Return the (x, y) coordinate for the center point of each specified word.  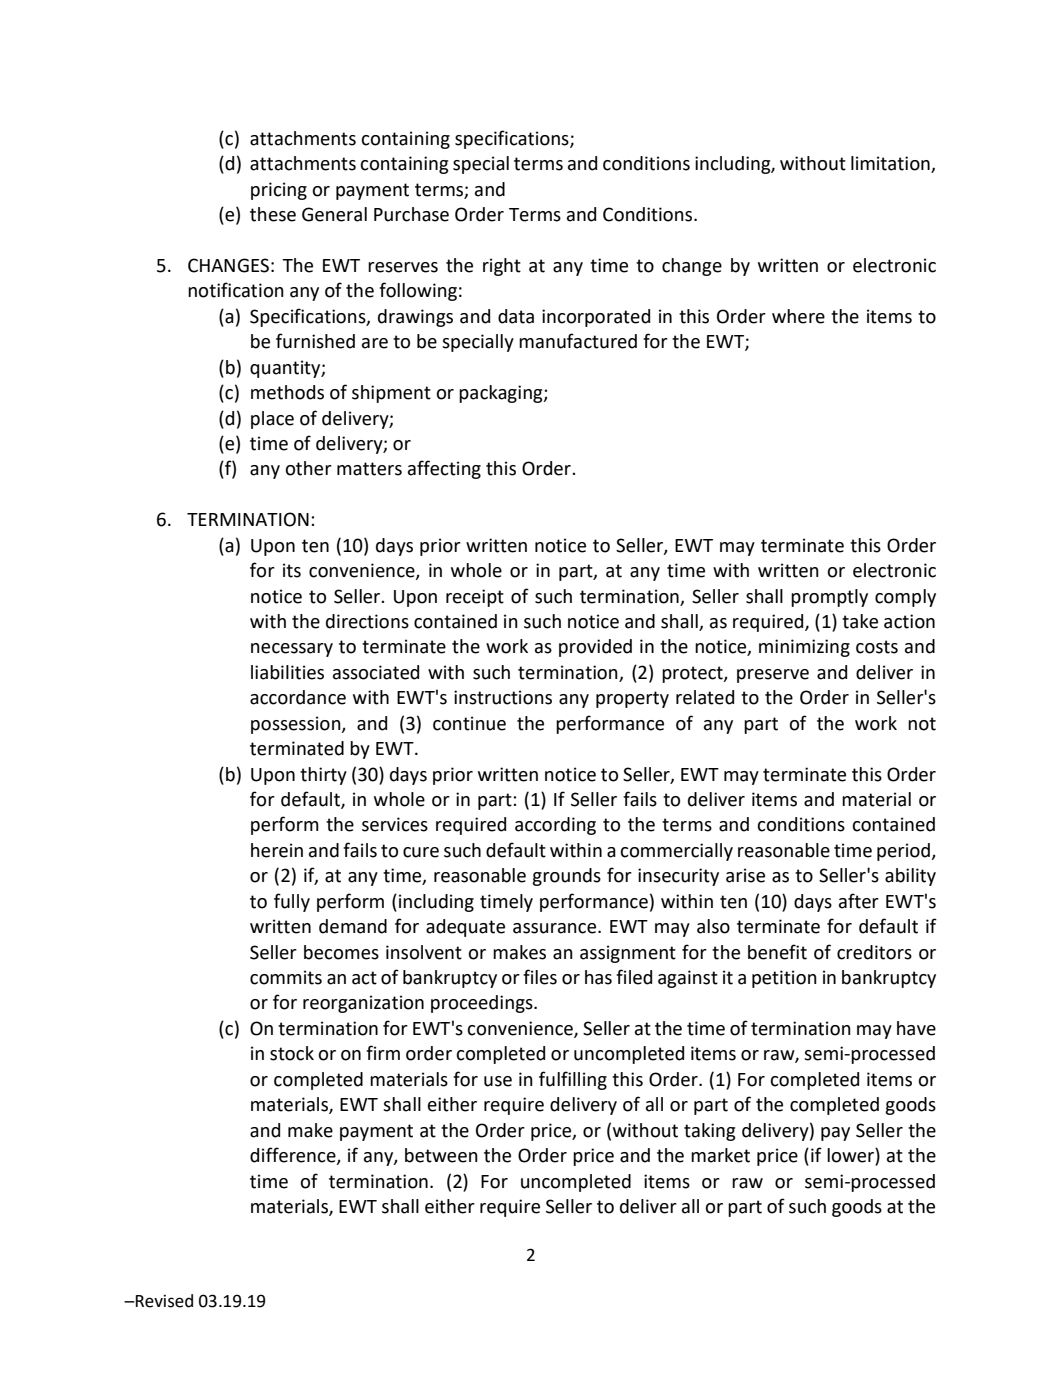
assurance (556, 928)
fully (292, 902)
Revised (163, 1301)
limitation (891, 164)
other (308, 468)
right (502, 267)
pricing (279, 191)
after (859, 901)
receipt (475, 598)
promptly (829, 598)
